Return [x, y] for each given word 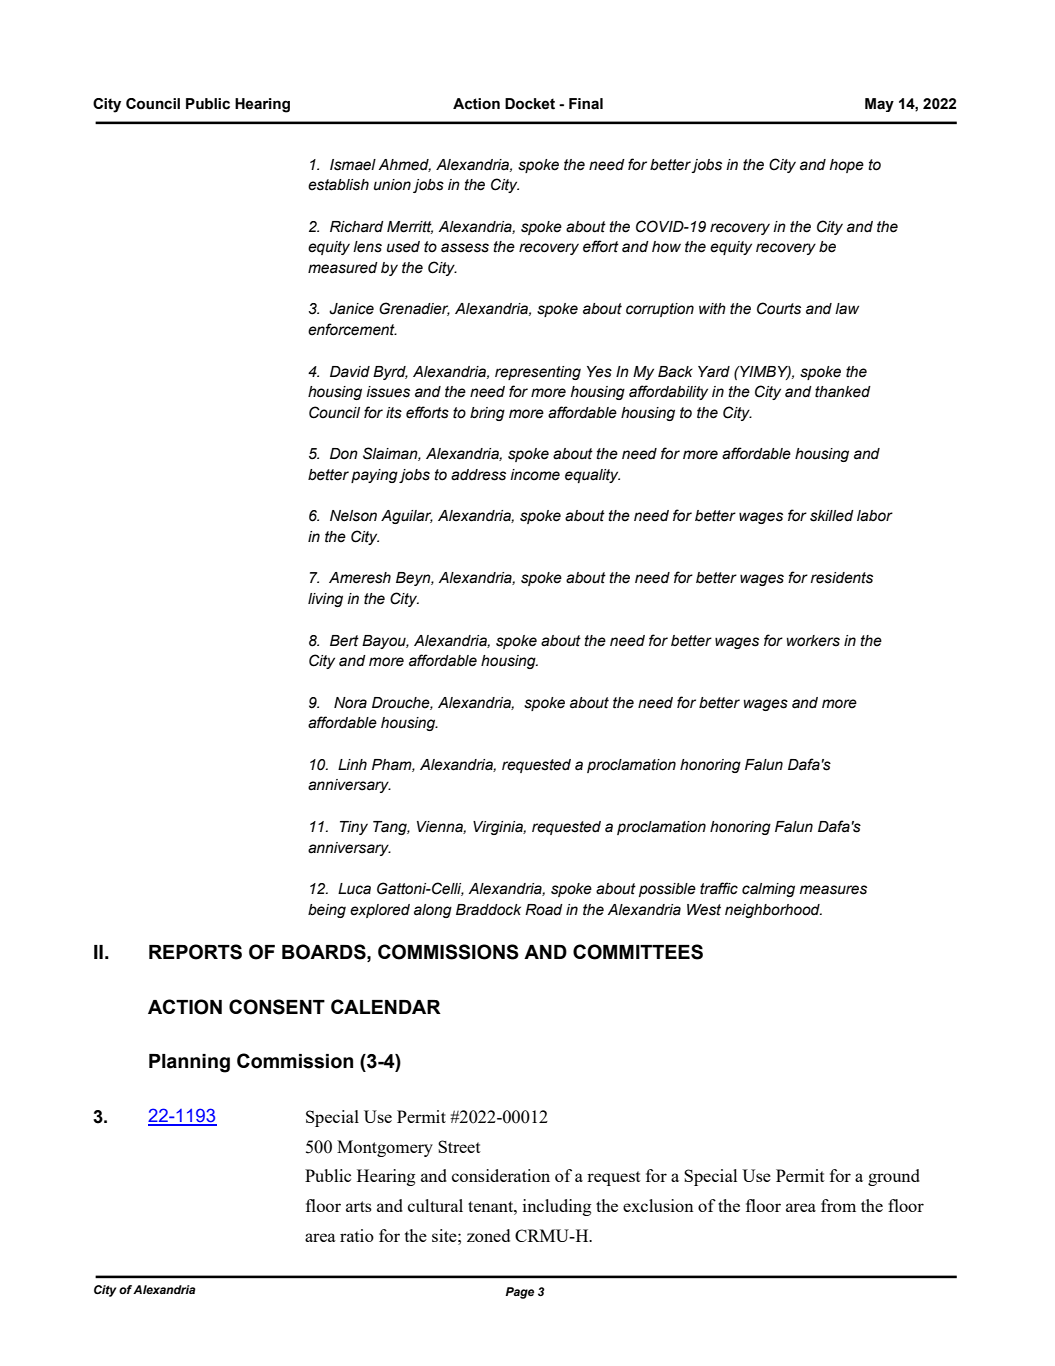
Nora [350, 703]
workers [813, 641]
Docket [530, 104]
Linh [352, 764]
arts [359, 1206]
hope [847, 166]
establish [338, 185]
